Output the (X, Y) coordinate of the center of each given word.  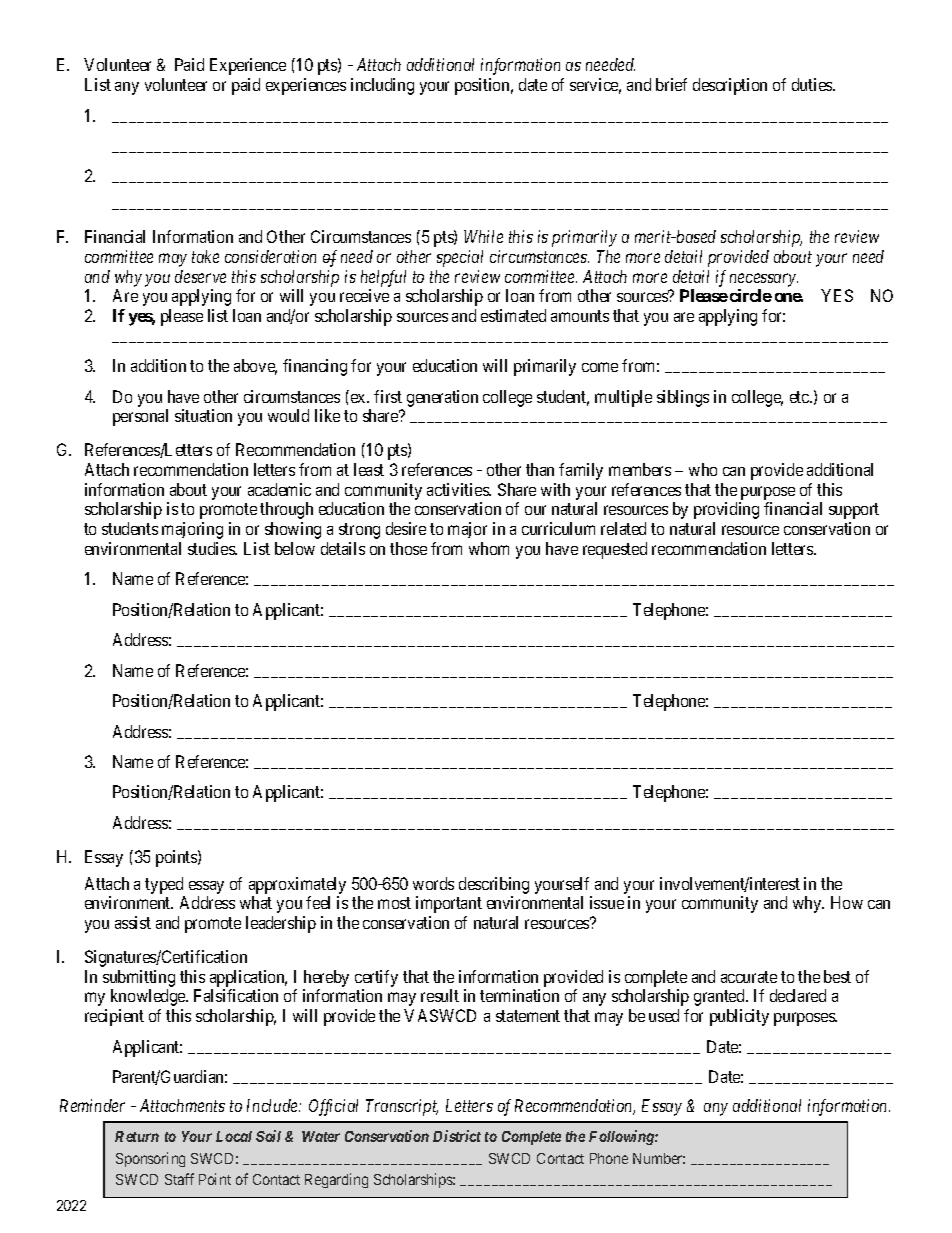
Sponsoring (150, 1159)
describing (494, 885)
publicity (739, 1017)
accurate (749, 977)
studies (212, 548)
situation (203, 415)
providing (726, 510)
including (382, 86)
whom (489, 548)
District (457, 1136)
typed (164, 885)
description (730, 86)
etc (800, 397)
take (205, 256)
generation (442, 398)
